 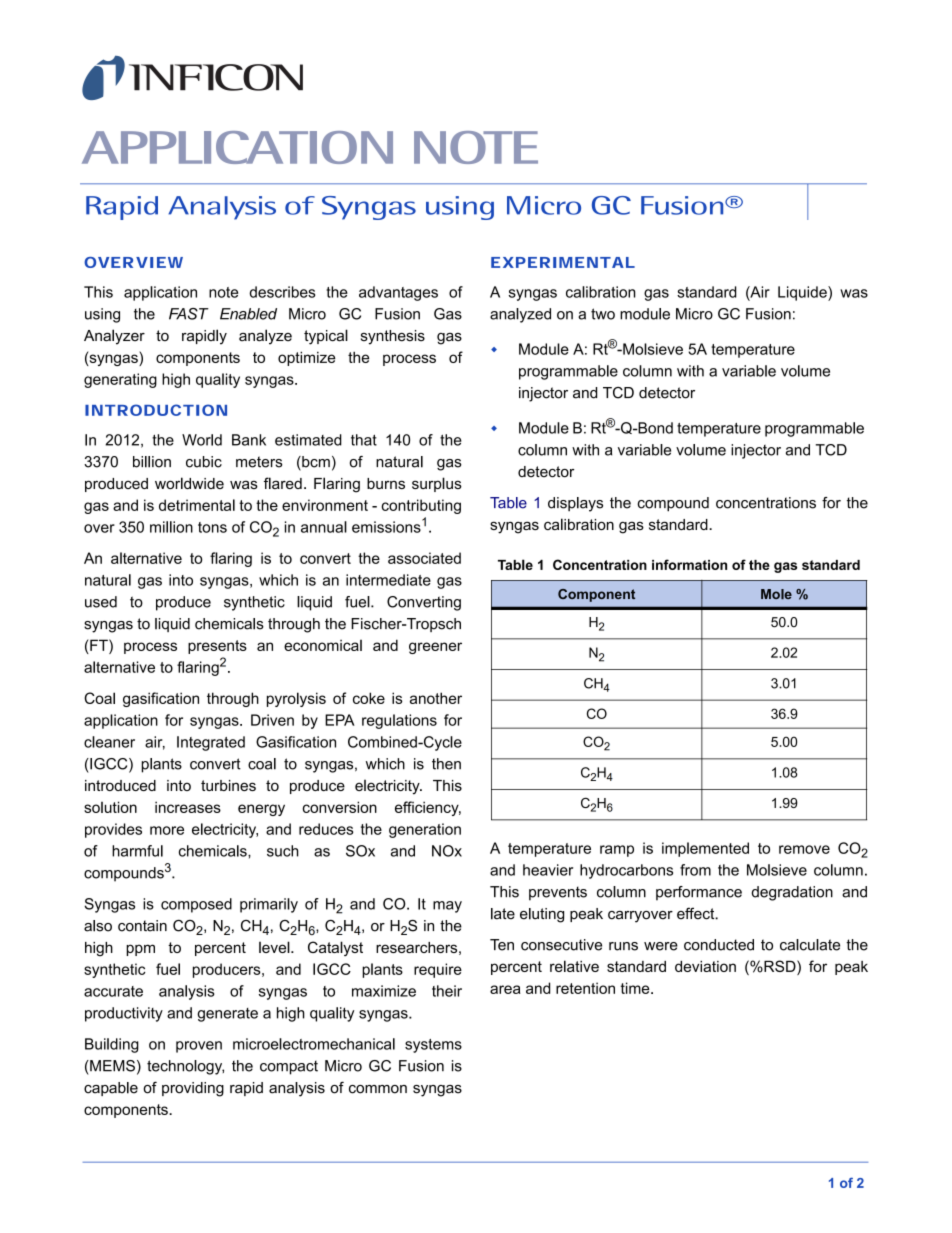 What do you see at coordinates (603, 314) in the screenshot?
I see `two` at bounding box center [603, 314].
